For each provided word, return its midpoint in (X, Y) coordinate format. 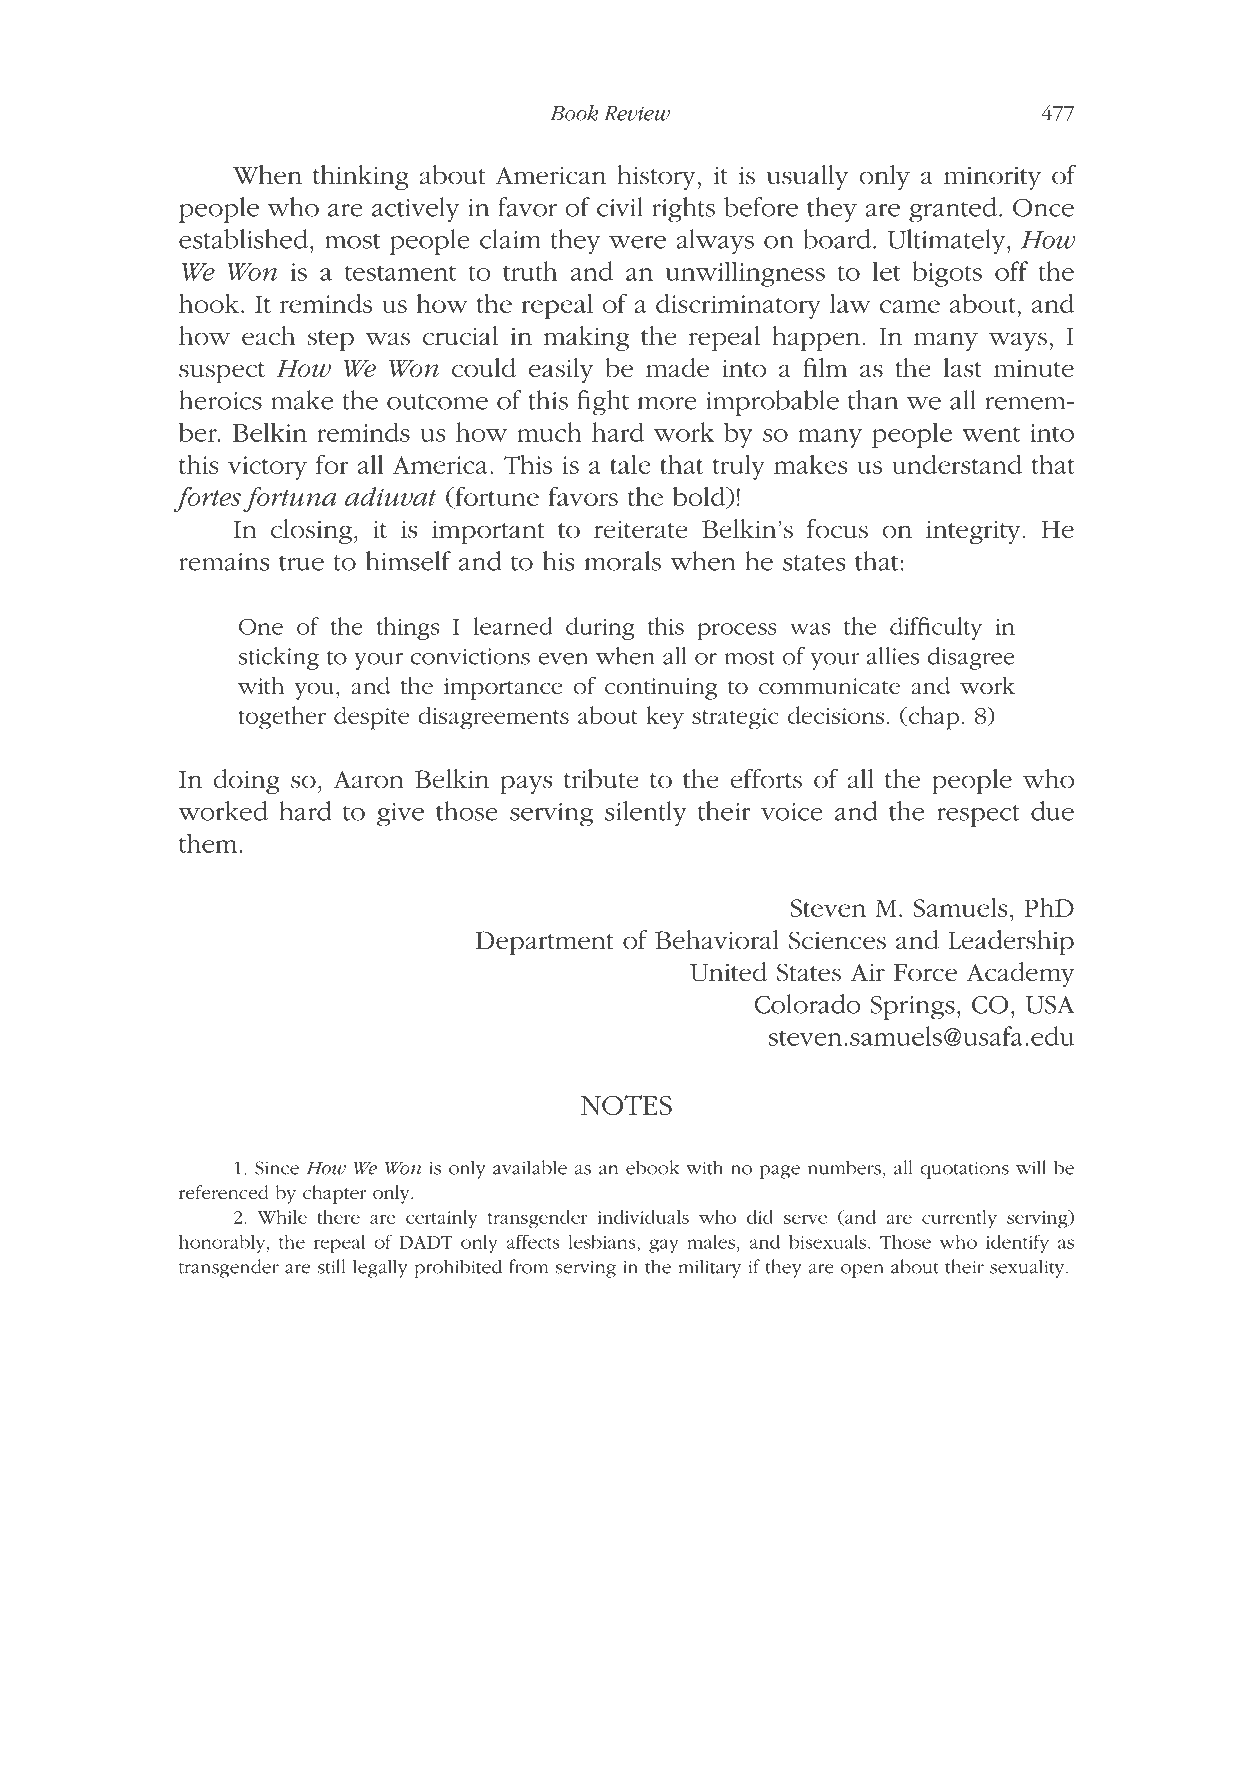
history (656, 177)
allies (893, 656)
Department (545, 943)
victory (267, 468)
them (209, 843)
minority (992, 178)
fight (603, 403)
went (991, 434)
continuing (661, 689)
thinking (361, 177)
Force (925, 973)
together (282, 718)
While (282, 1217)
